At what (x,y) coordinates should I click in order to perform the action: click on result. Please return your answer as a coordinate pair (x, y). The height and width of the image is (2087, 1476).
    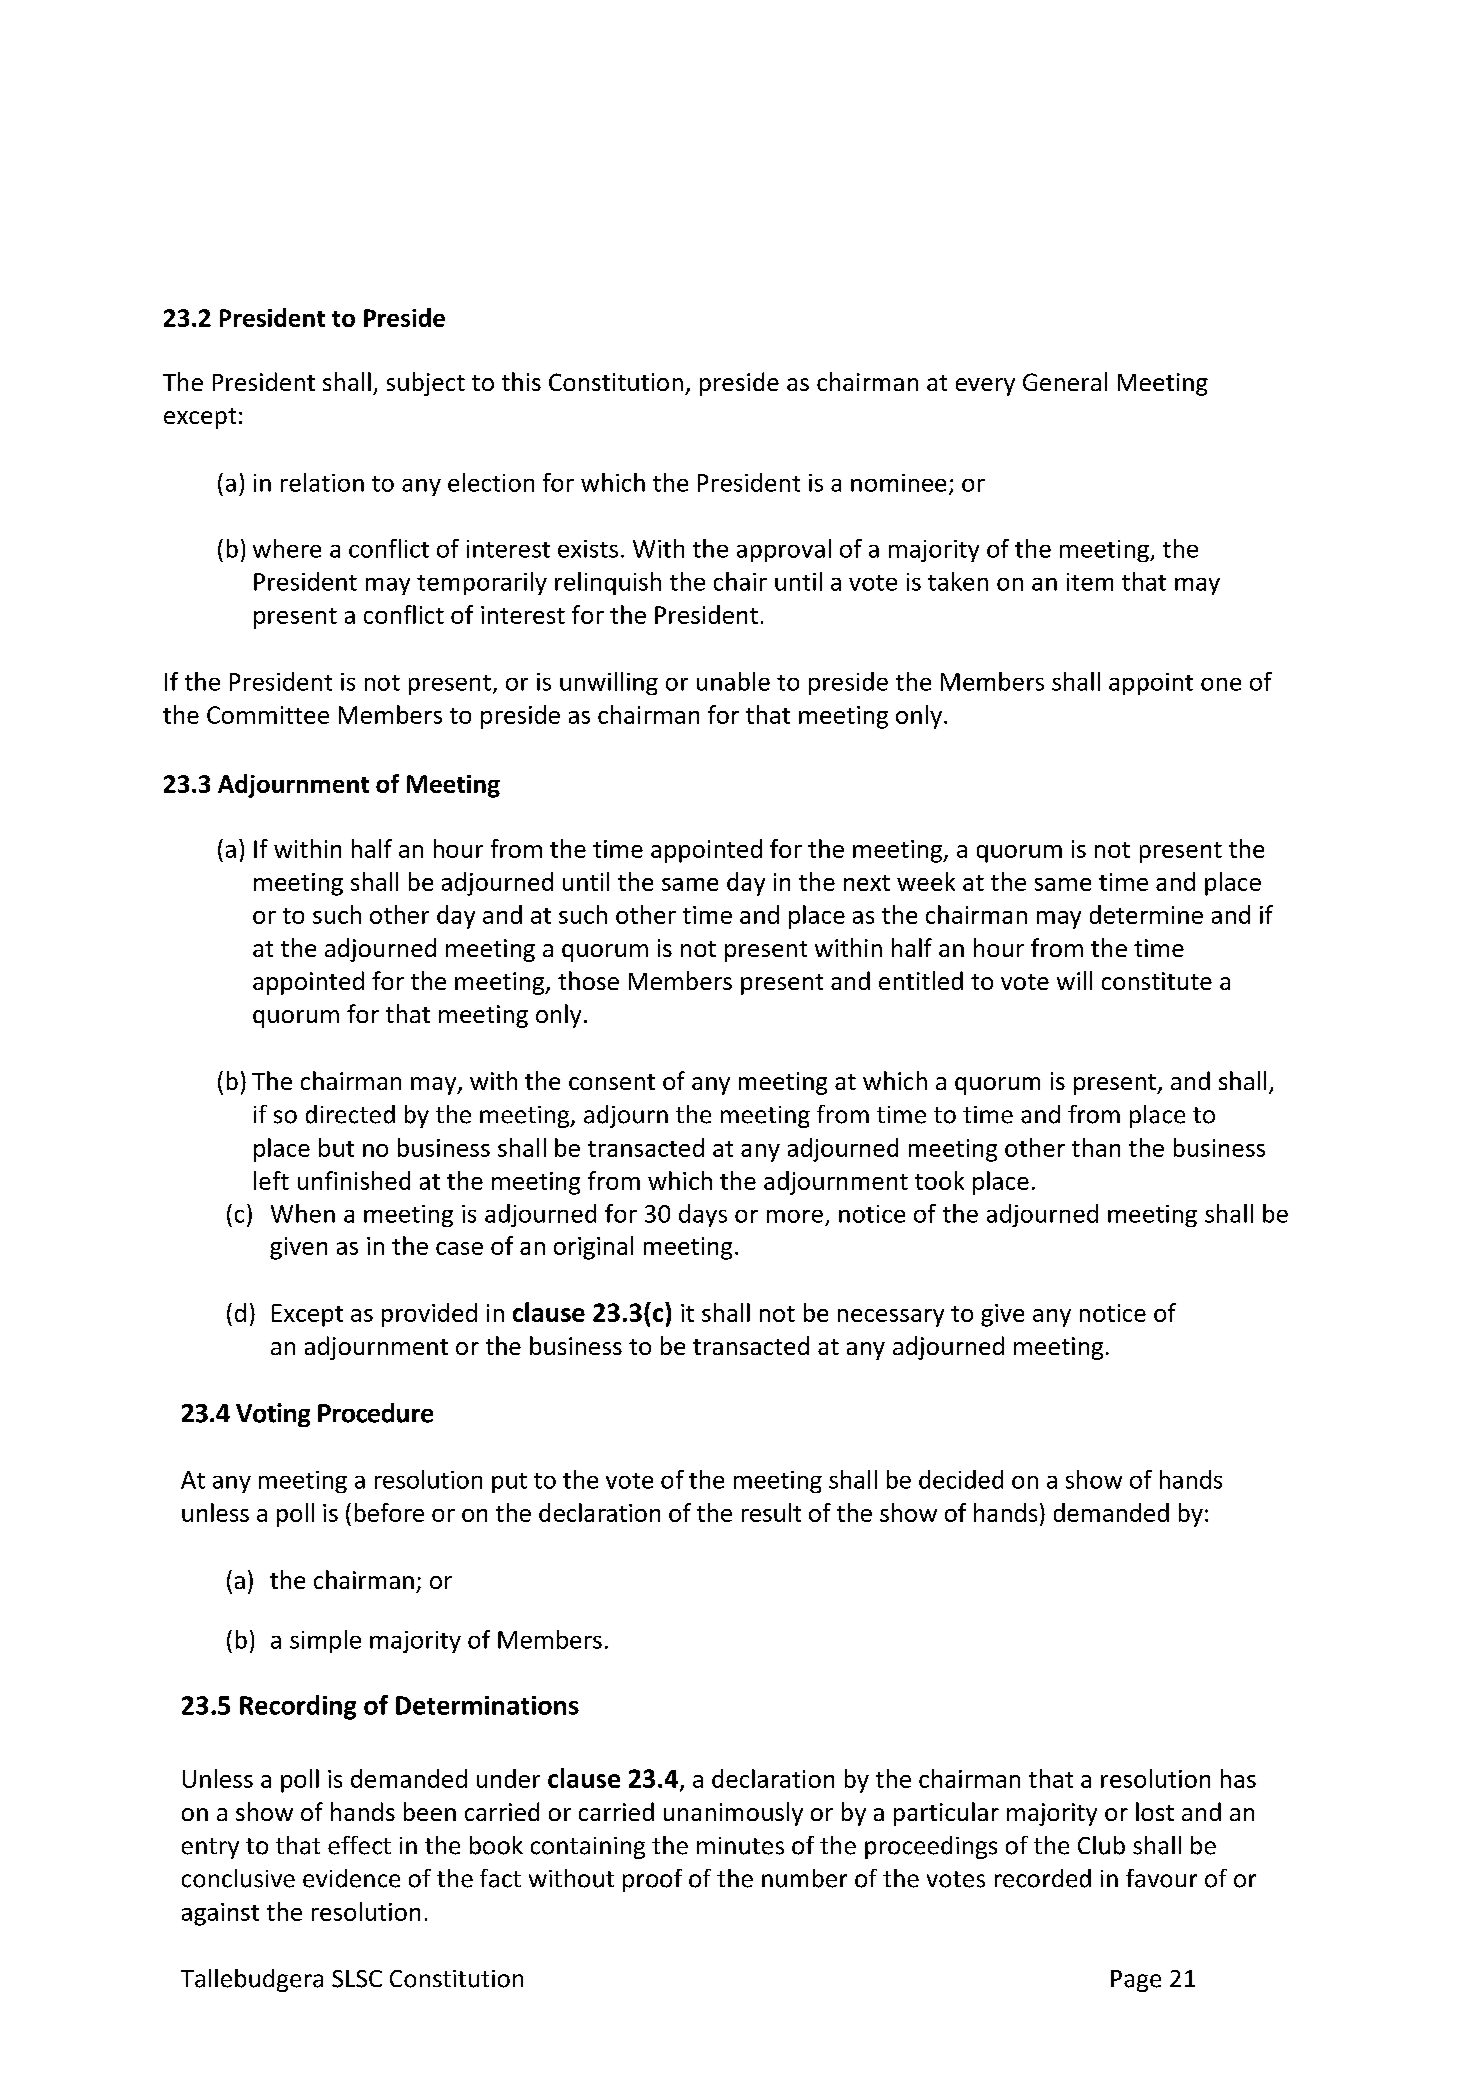
    Looking at the image, I should click on (771, 1512).
